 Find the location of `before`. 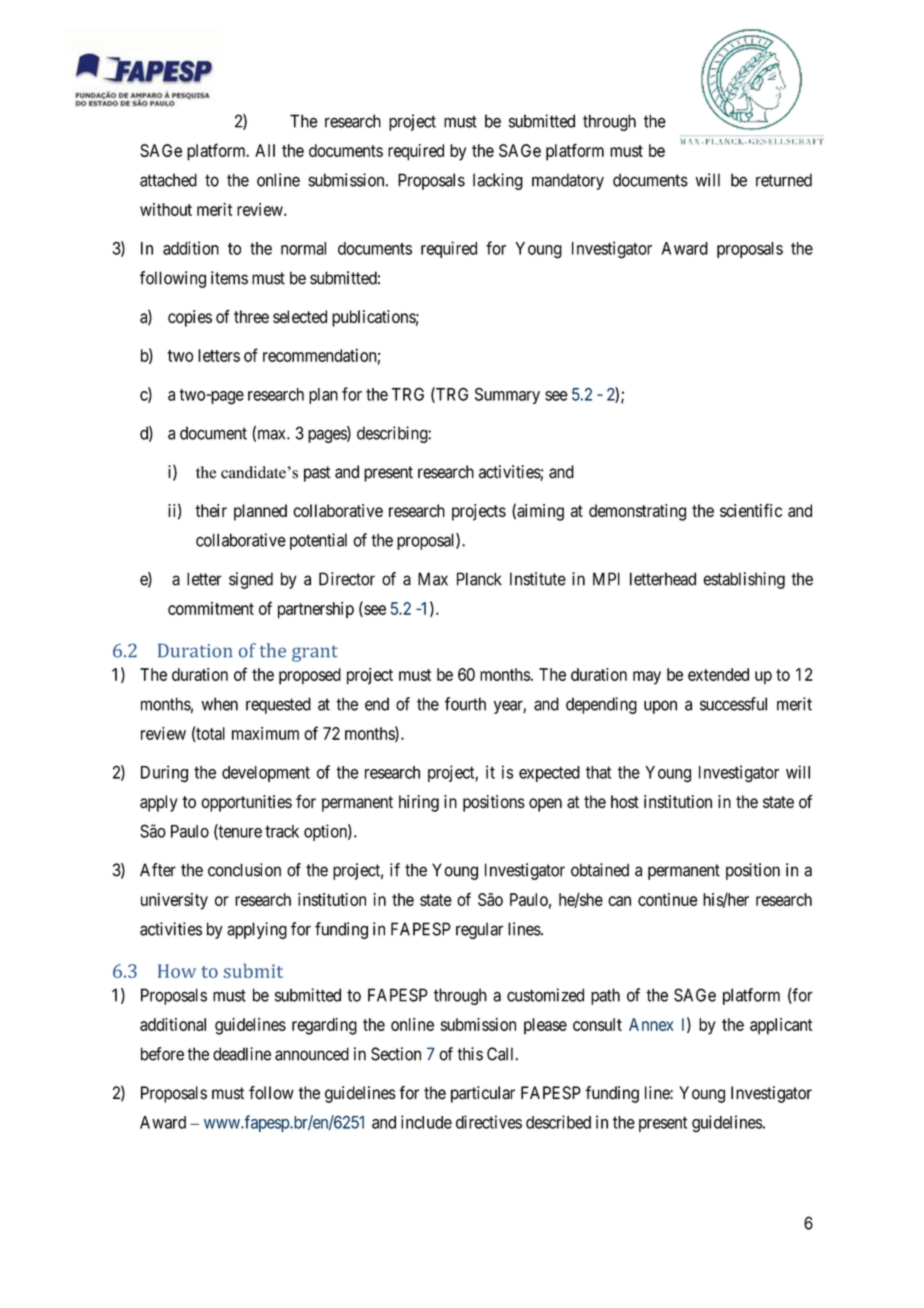

before is located at coordinates (162, 1054).
